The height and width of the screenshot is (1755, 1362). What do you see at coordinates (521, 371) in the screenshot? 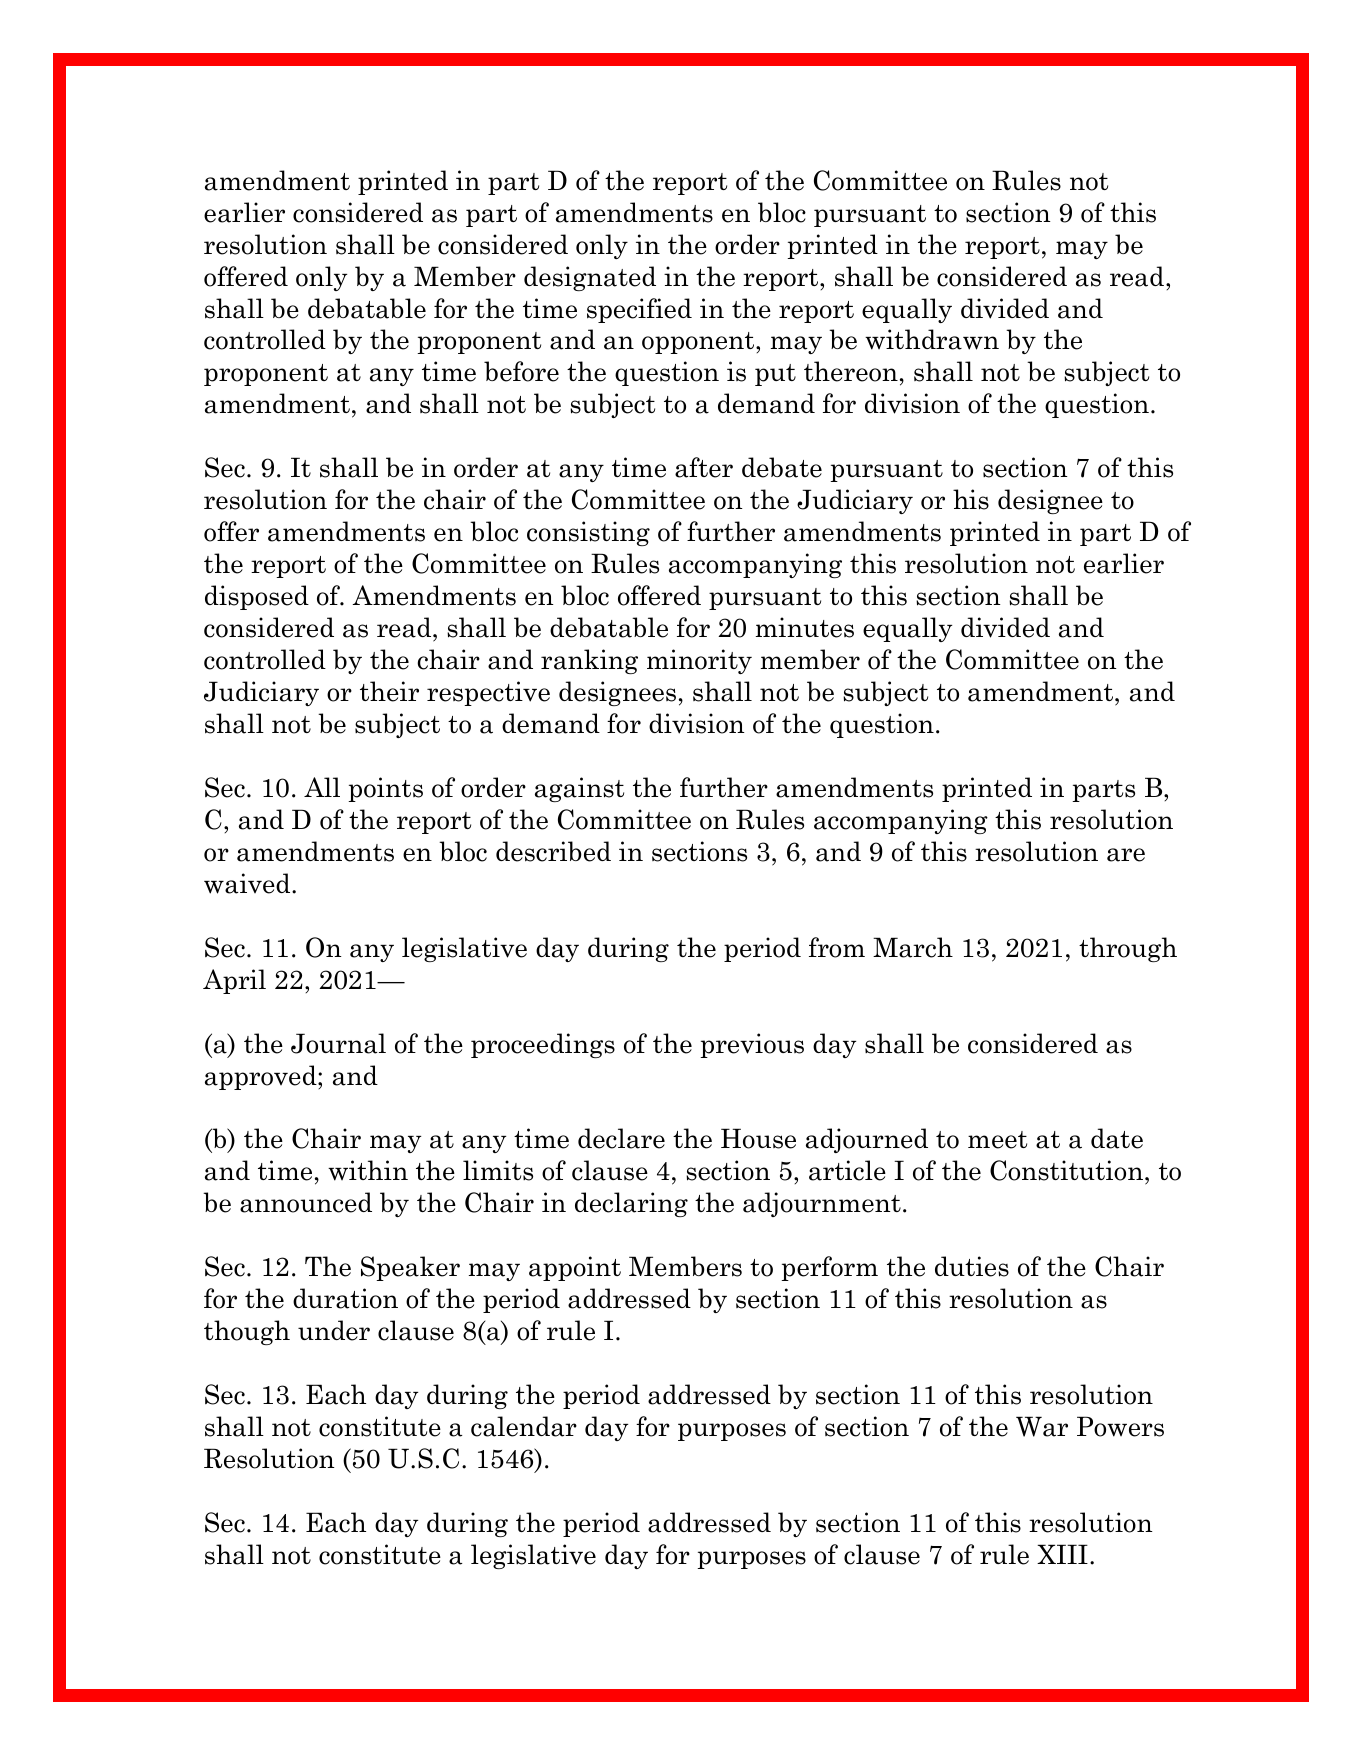
I see `before` at bounding box center [521, 371].
